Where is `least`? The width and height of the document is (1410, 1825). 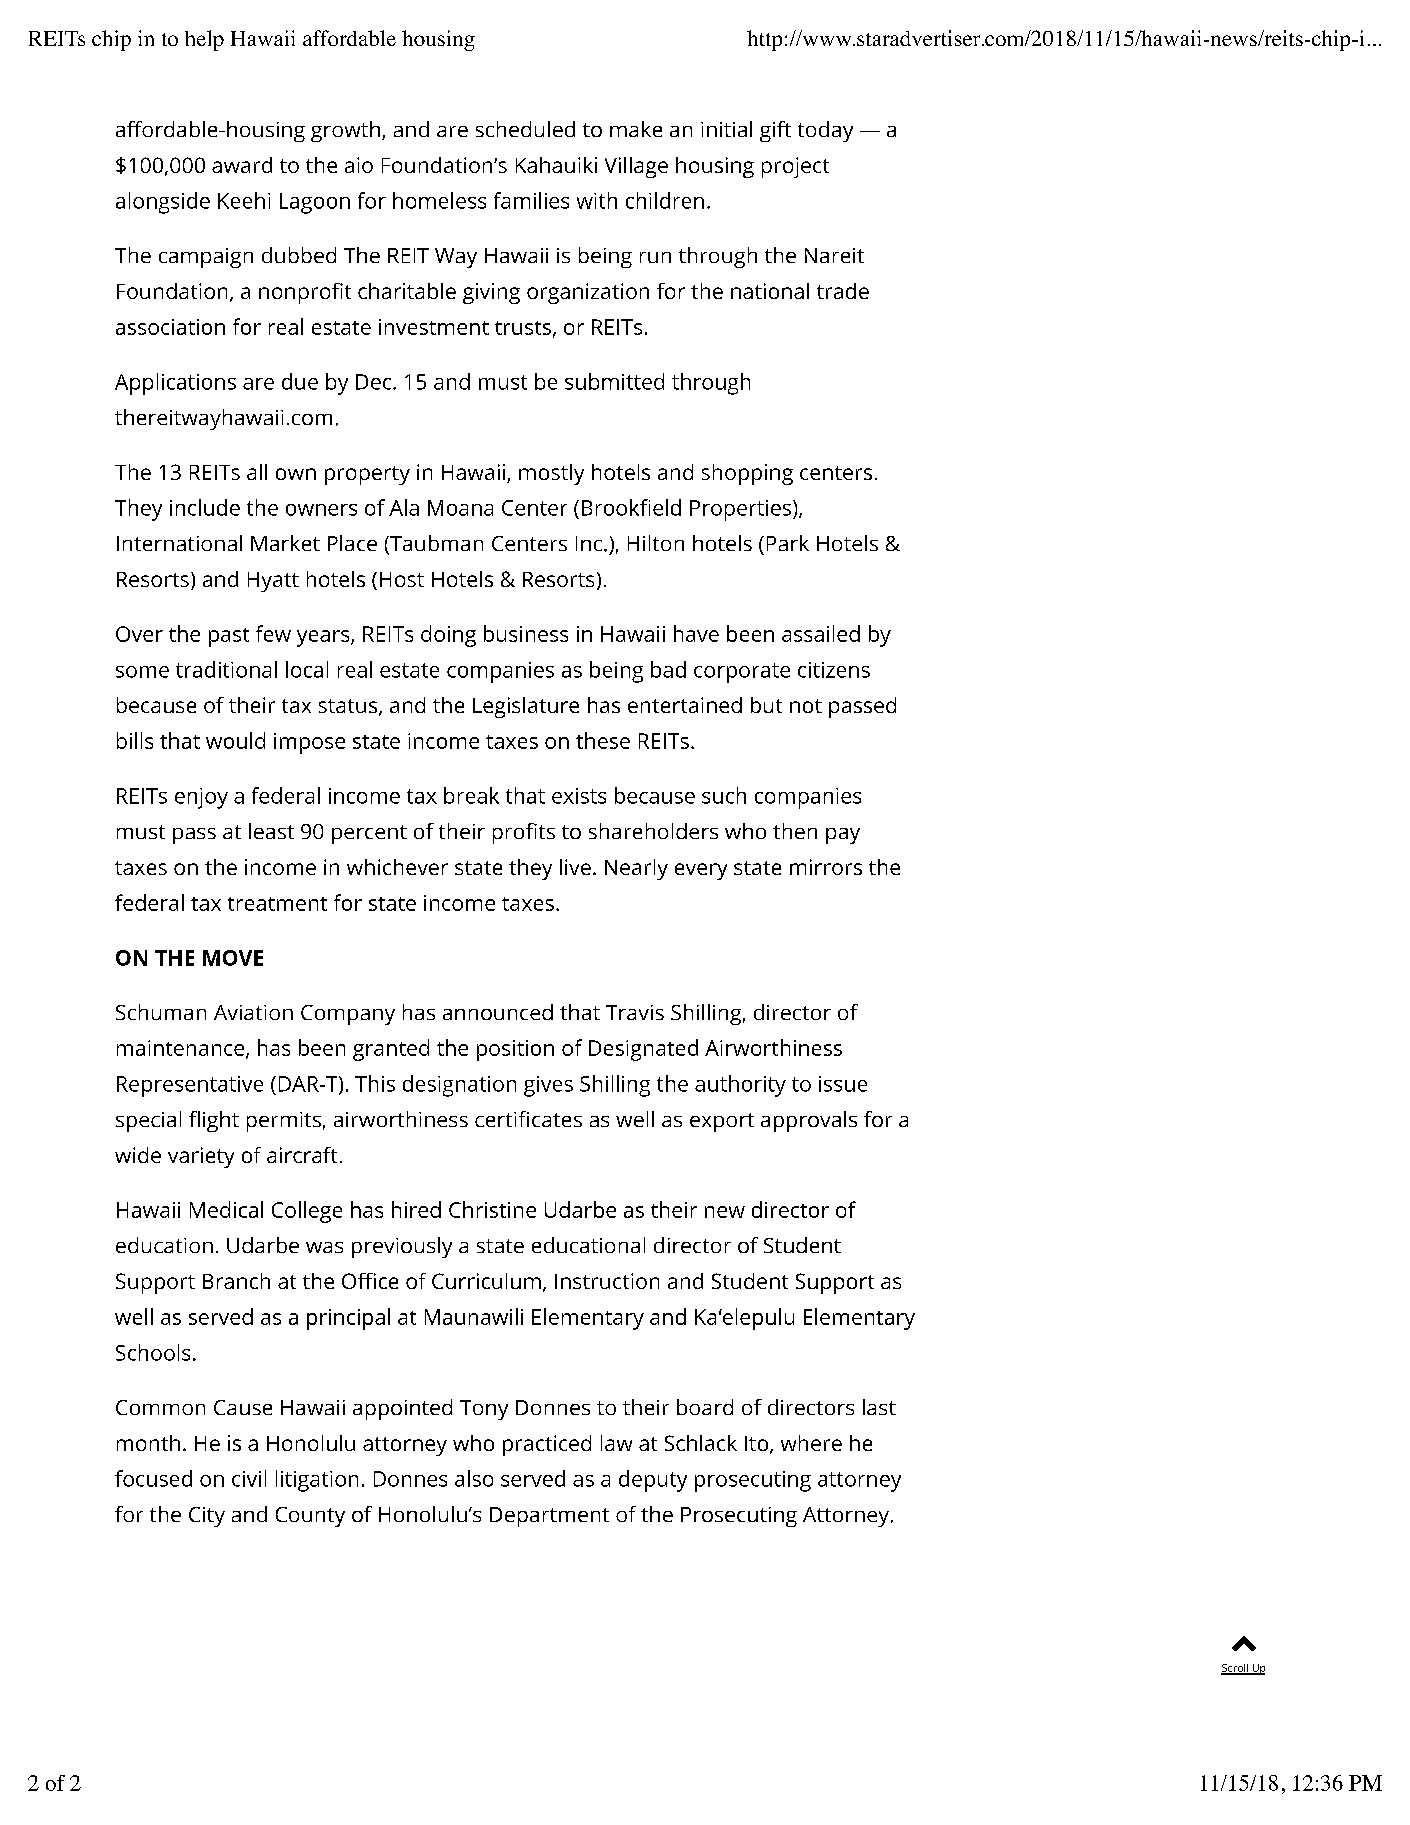
least is located at coordinates (271, 831).
